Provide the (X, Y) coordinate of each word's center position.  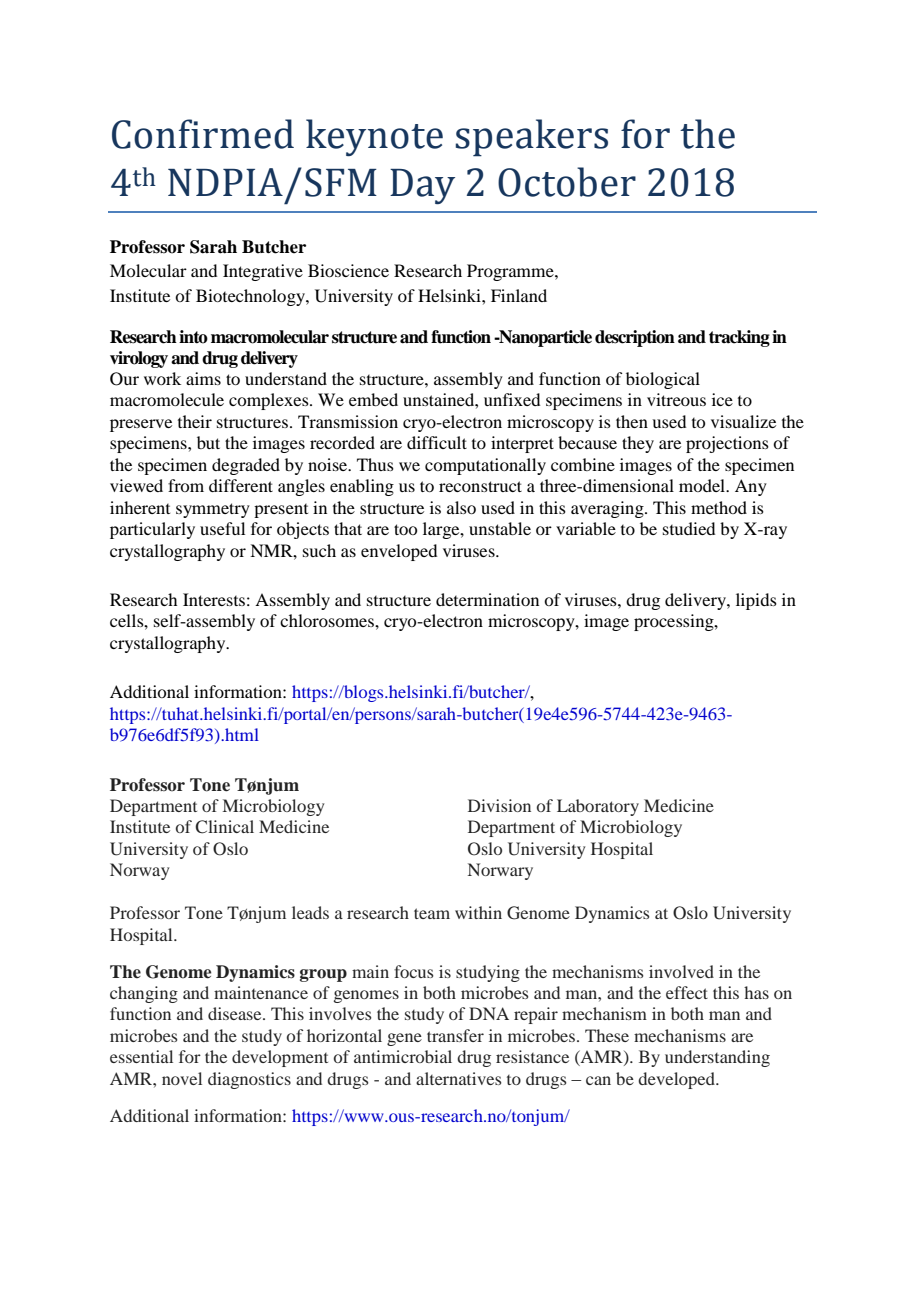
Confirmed (203, 134)
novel (182, 1078)
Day (422, 186)
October (567, 182)
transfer (455, 1035)
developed (677, 1080)
